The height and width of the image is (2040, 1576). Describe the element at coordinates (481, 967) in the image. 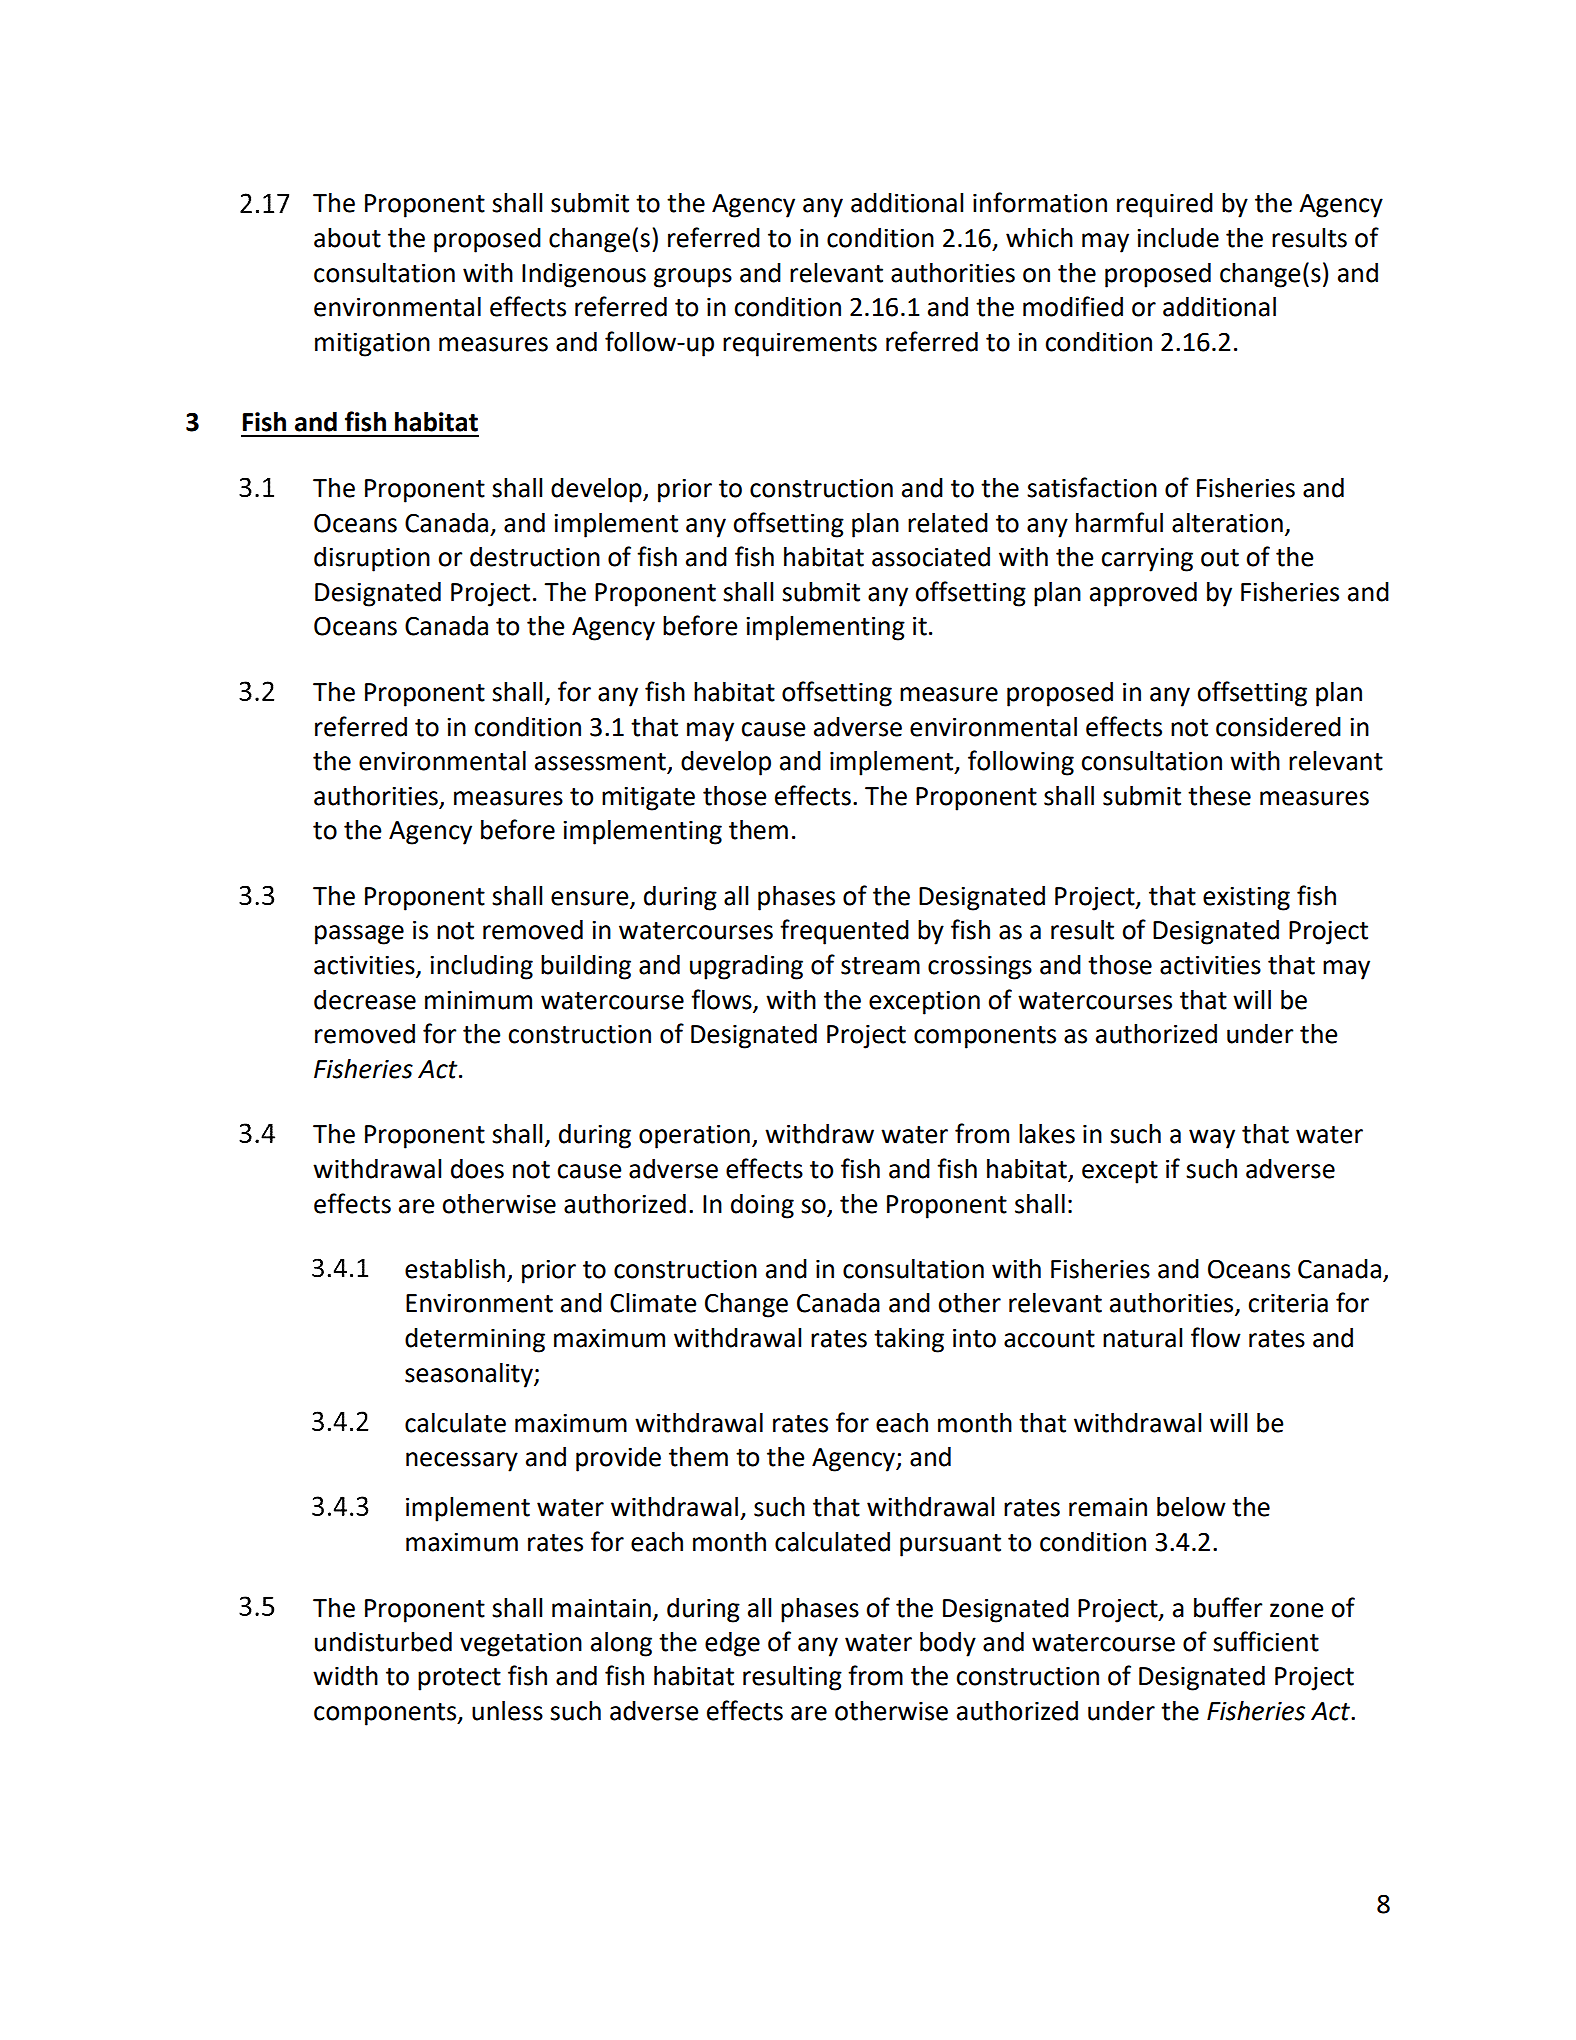

I see `including` at that location.
